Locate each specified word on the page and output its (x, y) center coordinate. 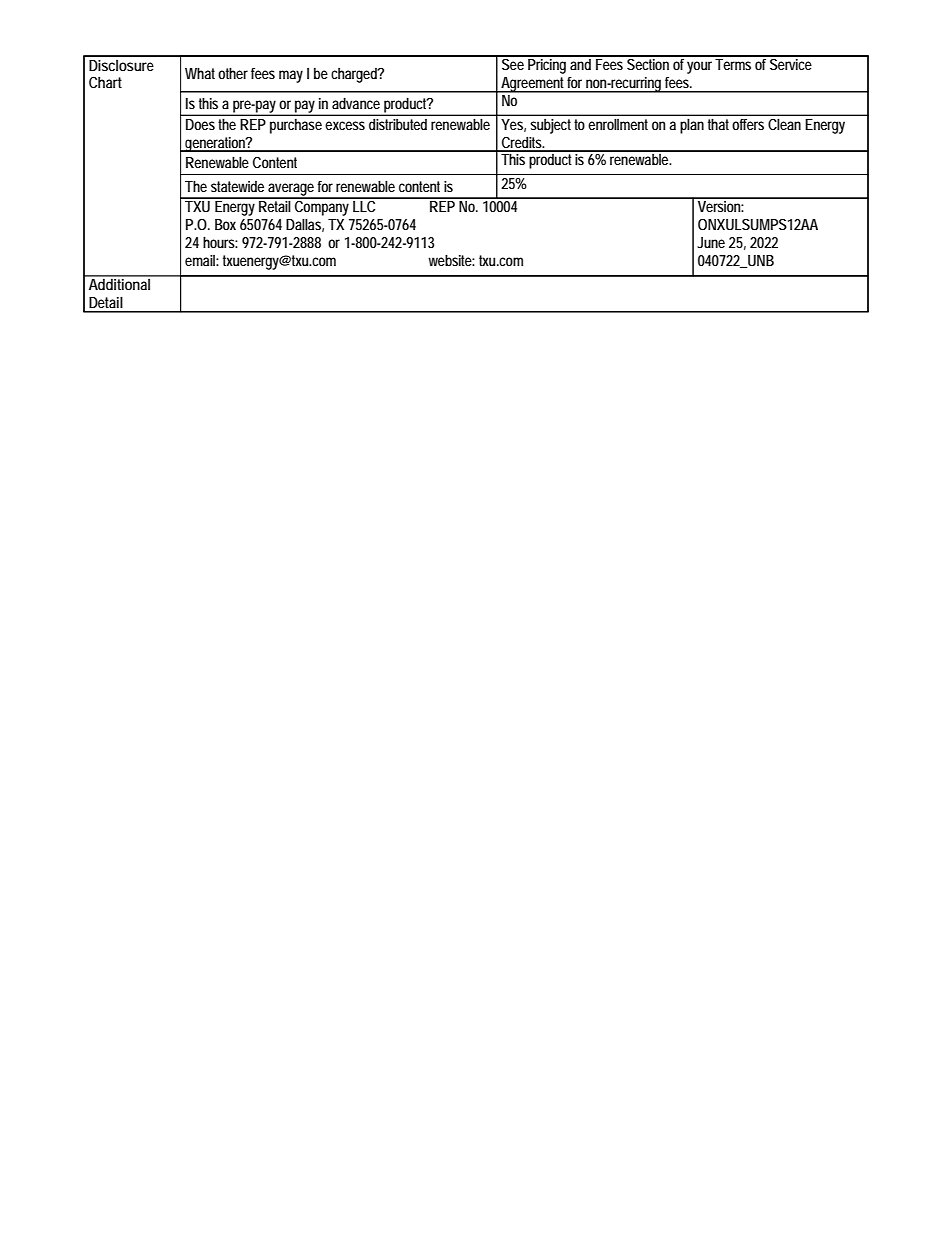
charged (355, 75)
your (699, 67)
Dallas (305, 225)
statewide (237, 186)
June (711, 242)
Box (225, 224)
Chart (105, 82)
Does (200, 124)
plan (692, 126)
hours (220, 242)
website (451, 260)
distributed (398, 124)
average (292, 190)
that (718, 124)
